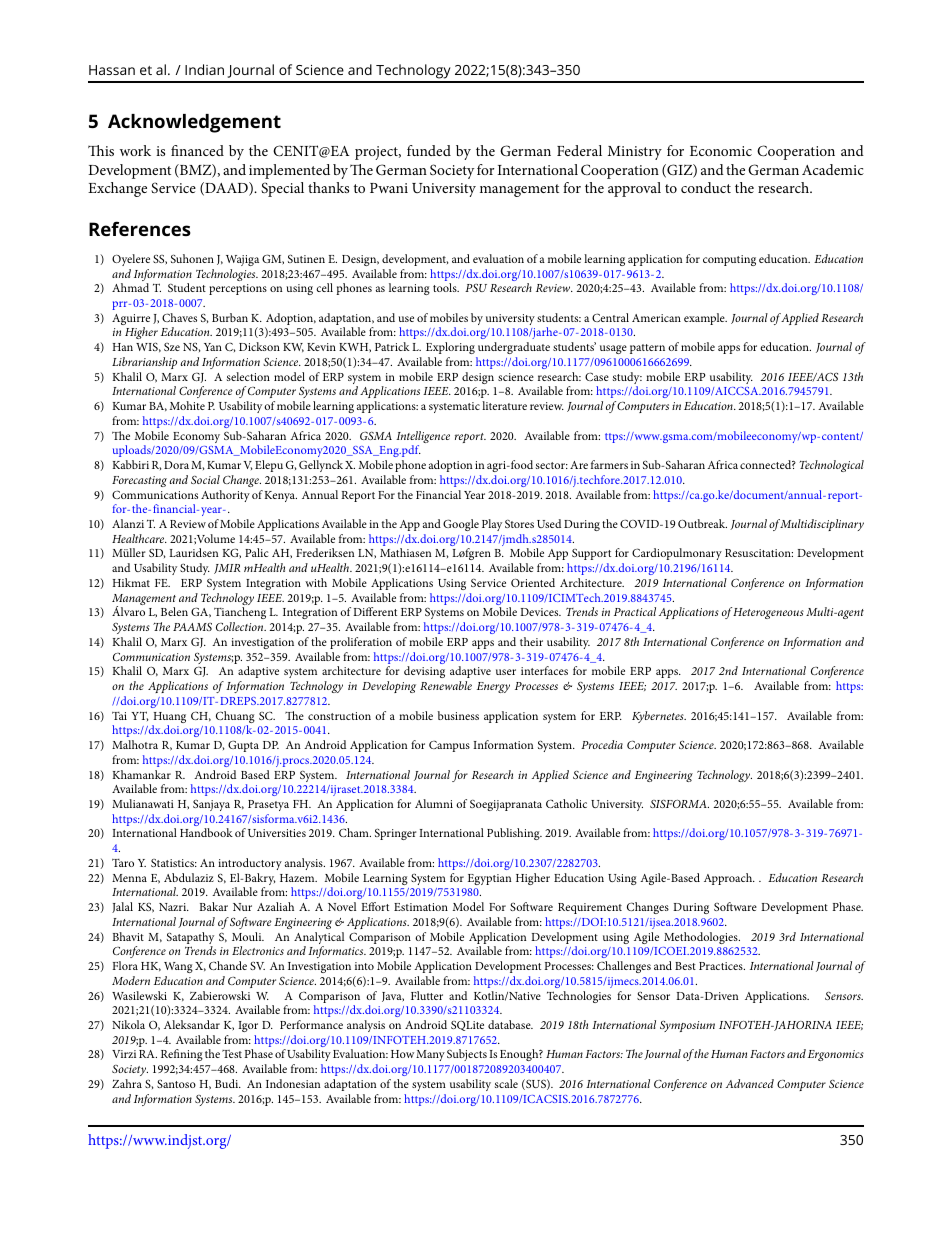  Describe the element at coordinates (139, 538) in the screenshot. I see `Healthcare` at that location.
